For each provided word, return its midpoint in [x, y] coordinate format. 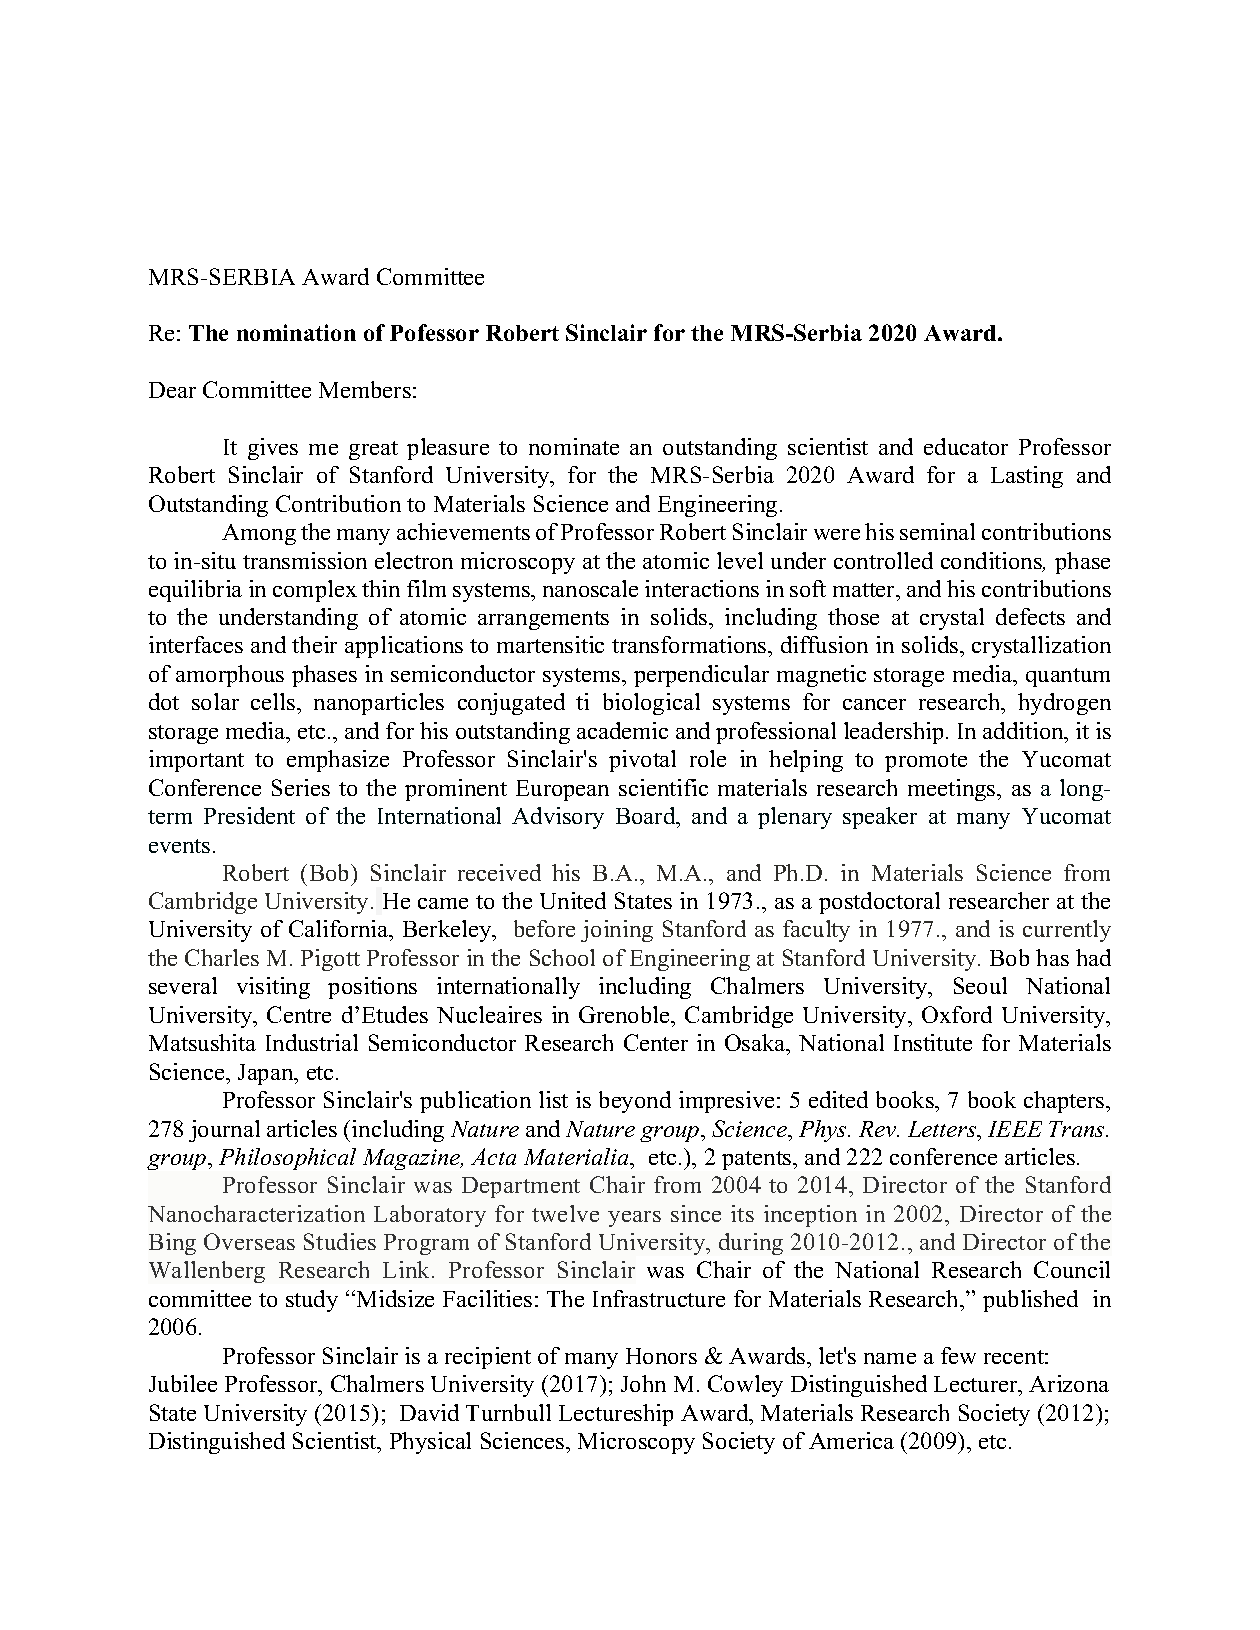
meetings [953, 790]
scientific [663, 787]
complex [315, 591]
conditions [993, 562]
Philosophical [287, 1159]
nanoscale [590, 588]
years [634, 1219]
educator [966, 446]
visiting [273, 988]
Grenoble [625, 1014]
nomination [296, 332]
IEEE [1015, 1129]
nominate [574, 446]
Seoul [980, 985]
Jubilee [183, 1383]
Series [301, 787]
